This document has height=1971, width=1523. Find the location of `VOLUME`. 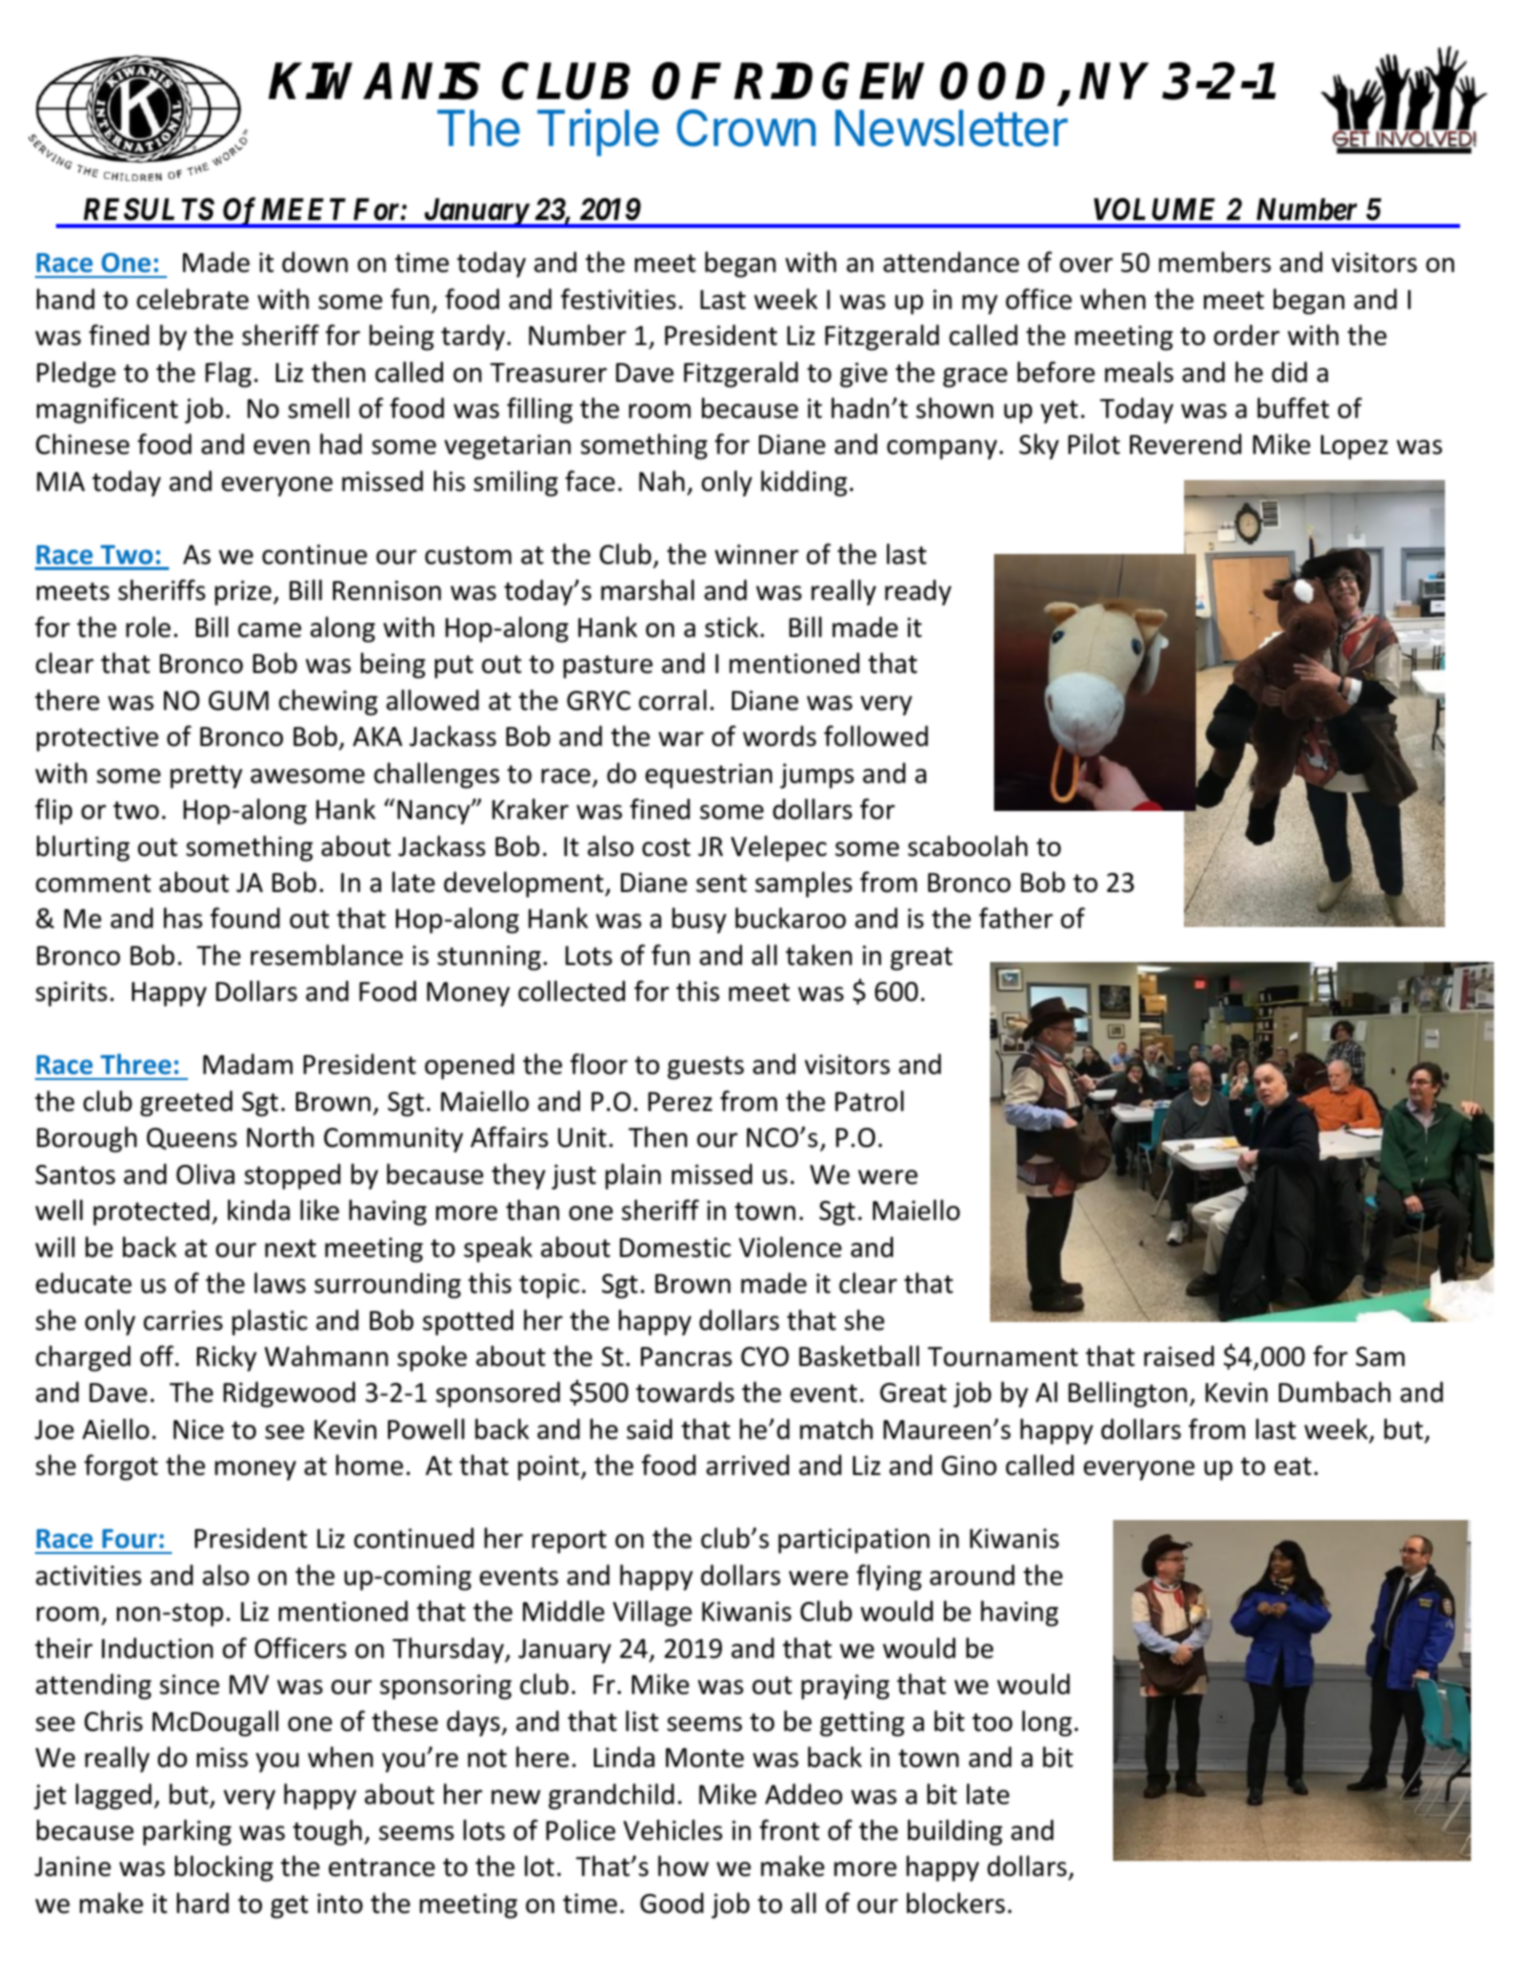

VOLUME is located at coordinates (1154, 209).
